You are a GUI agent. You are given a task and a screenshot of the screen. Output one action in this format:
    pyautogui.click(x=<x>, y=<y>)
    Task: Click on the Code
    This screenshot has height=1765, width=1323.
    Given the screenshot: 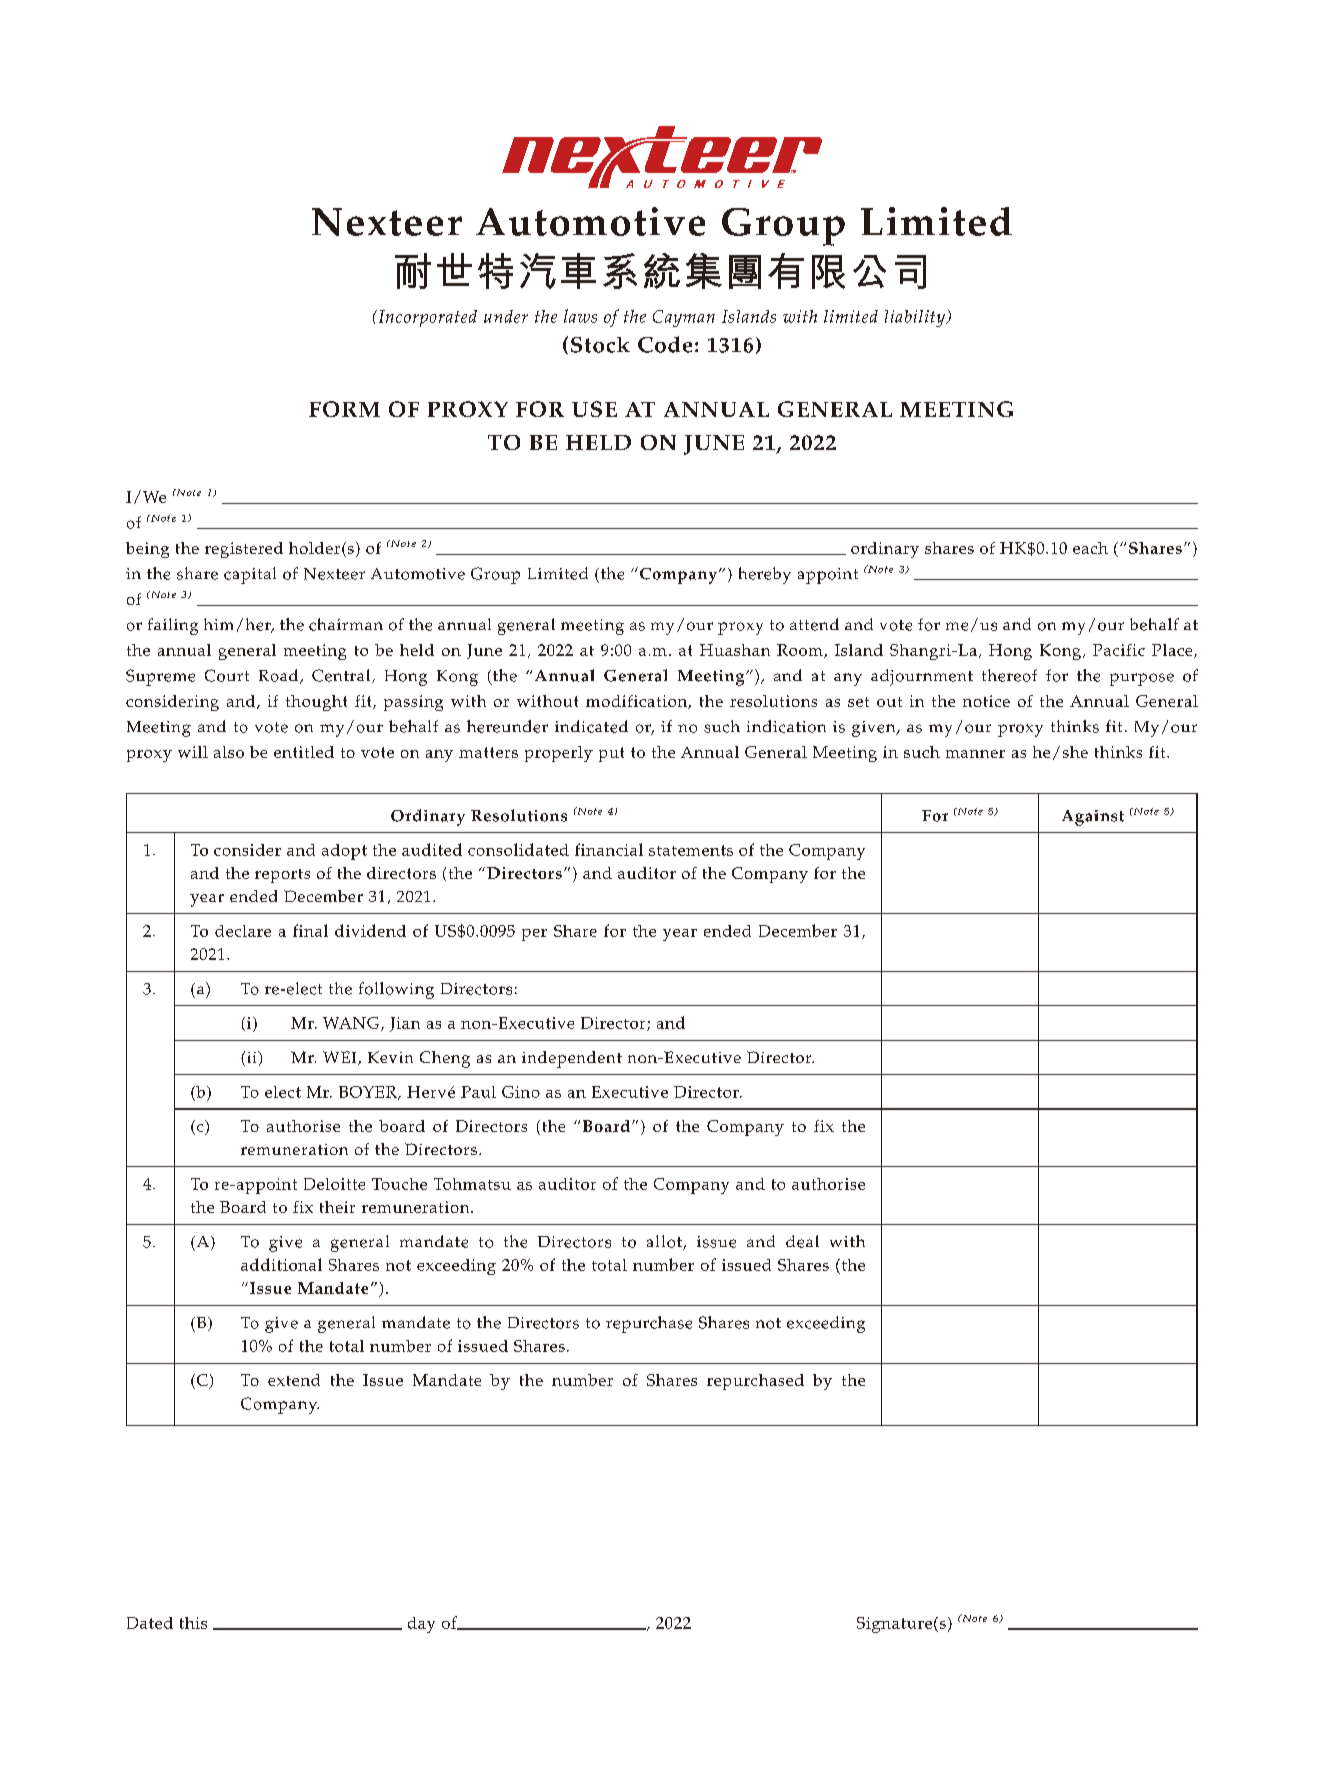 What is the action you would take?
    pyautogui.click(x=665, y=344)
